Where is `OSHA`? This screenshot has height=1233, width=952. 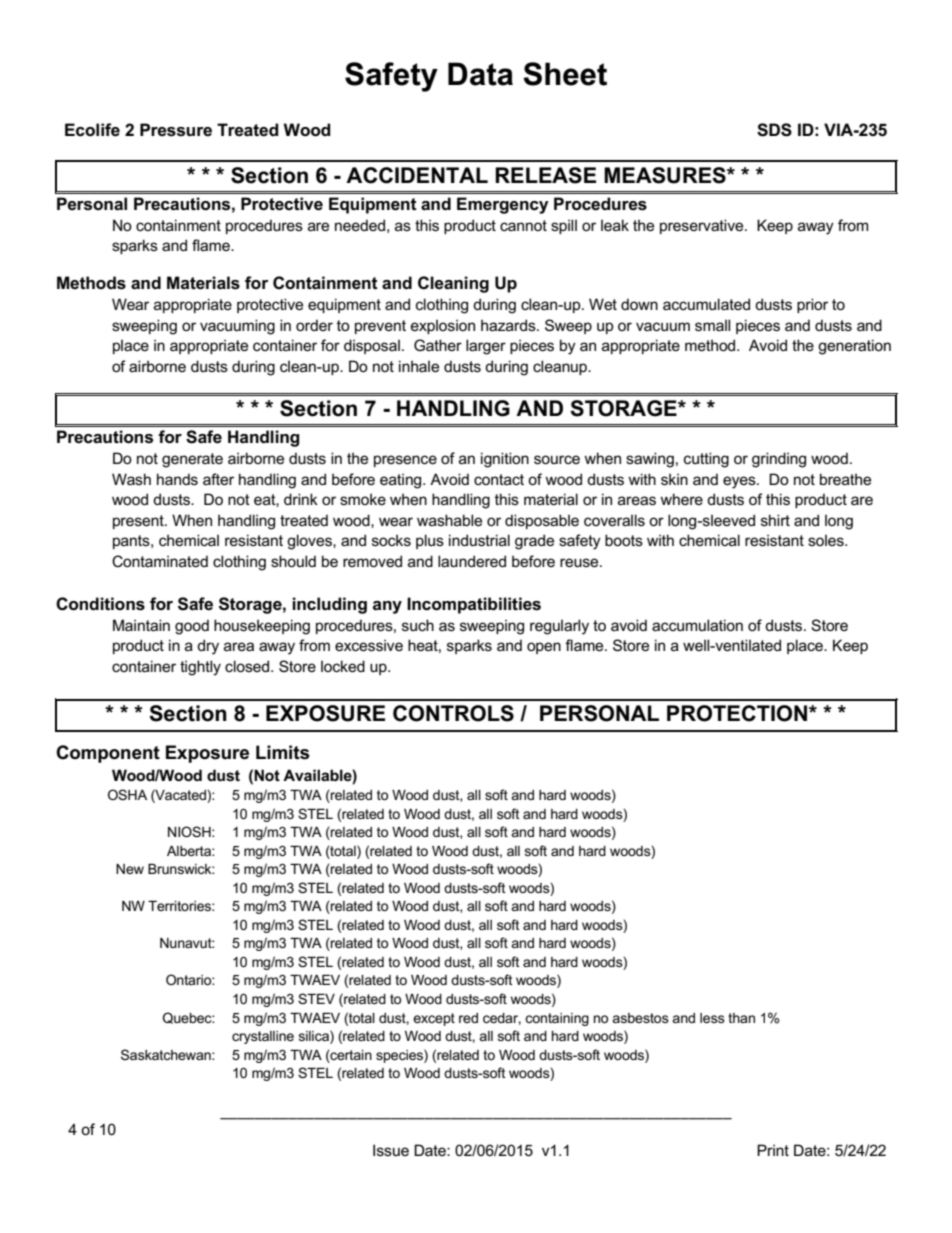 OSHA is located at coordinates (127, 794).
